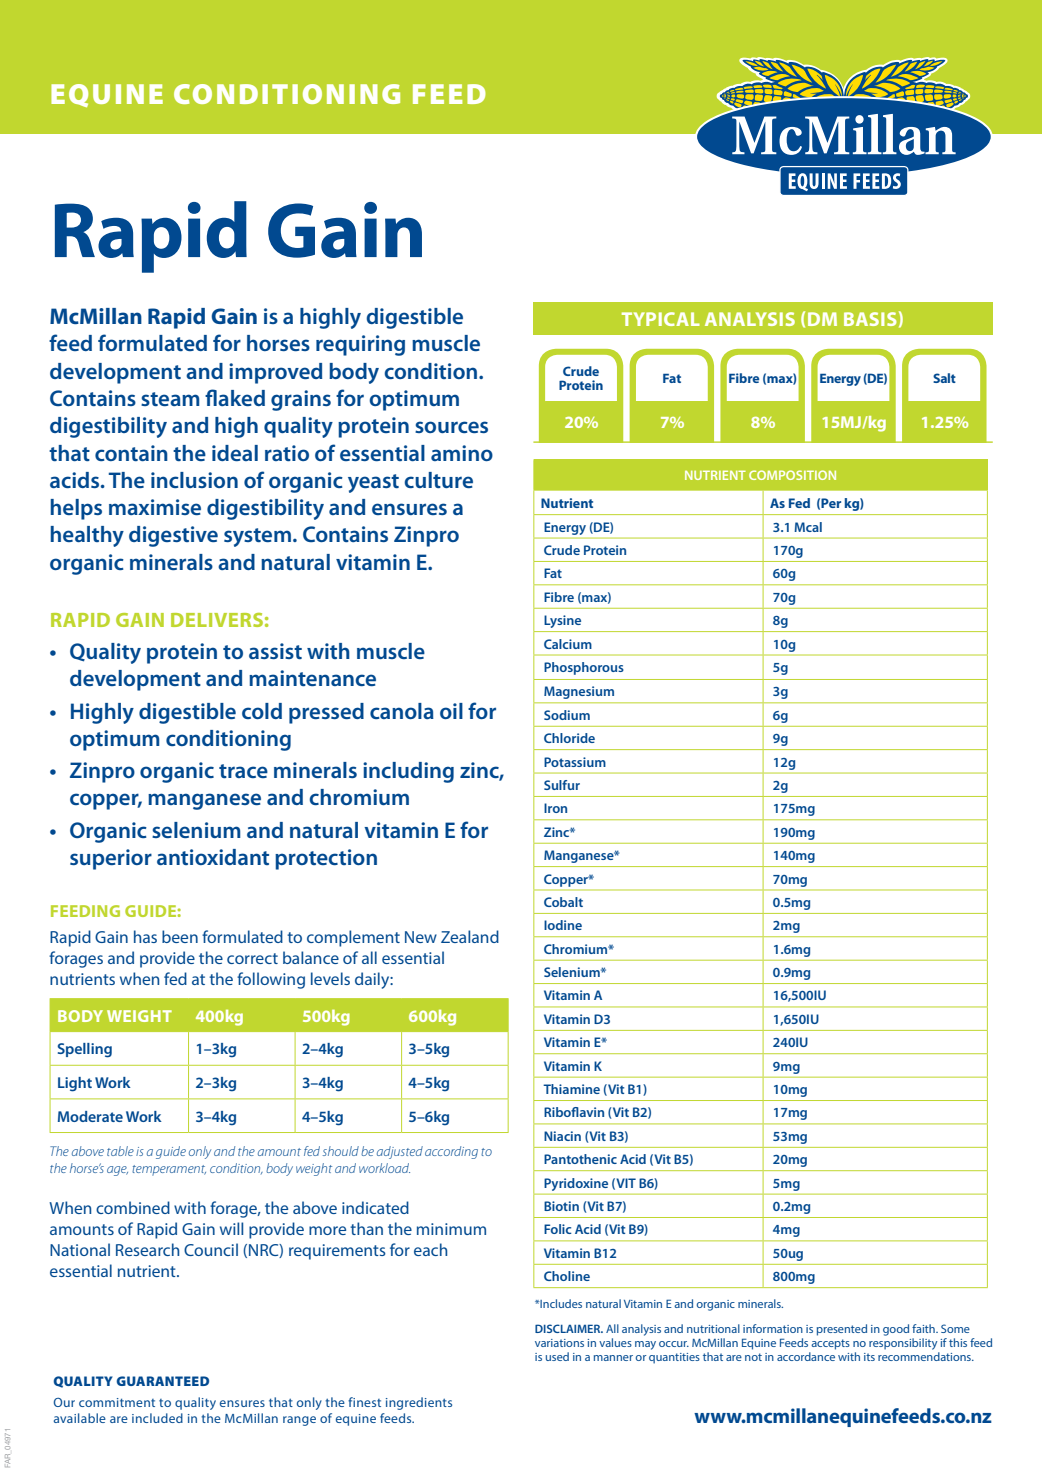 The width and height of the page is (1042, 1473). I want to click on steam, so click(170, 399).
